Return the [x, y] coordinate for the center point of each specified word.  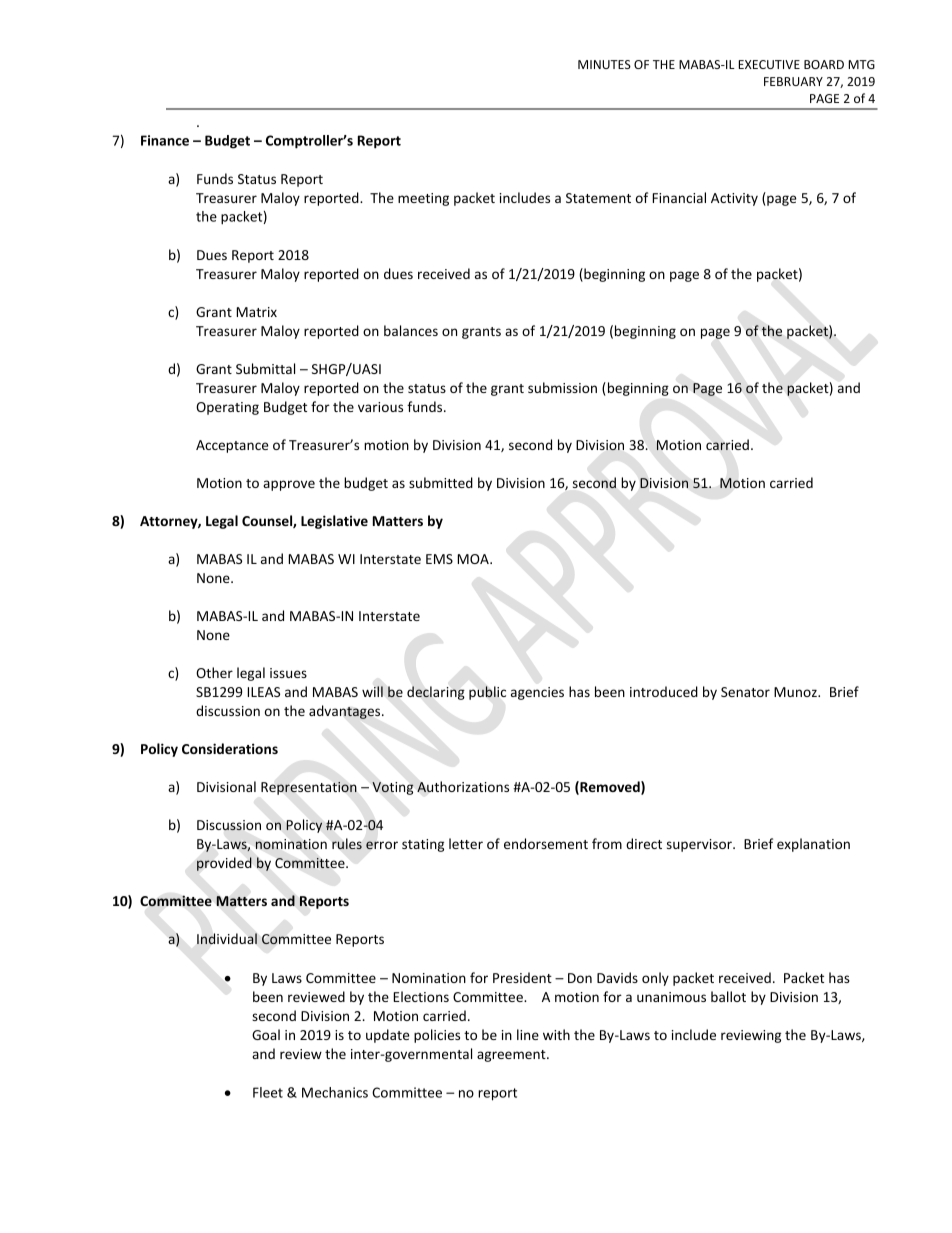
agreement [512, 1056]
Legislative [334, 522]
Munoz [796, 692]
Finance [165, 140]
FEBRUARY [793, 81]
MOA [474, 559]
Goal [266, 1034]
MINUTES [604, 64]
